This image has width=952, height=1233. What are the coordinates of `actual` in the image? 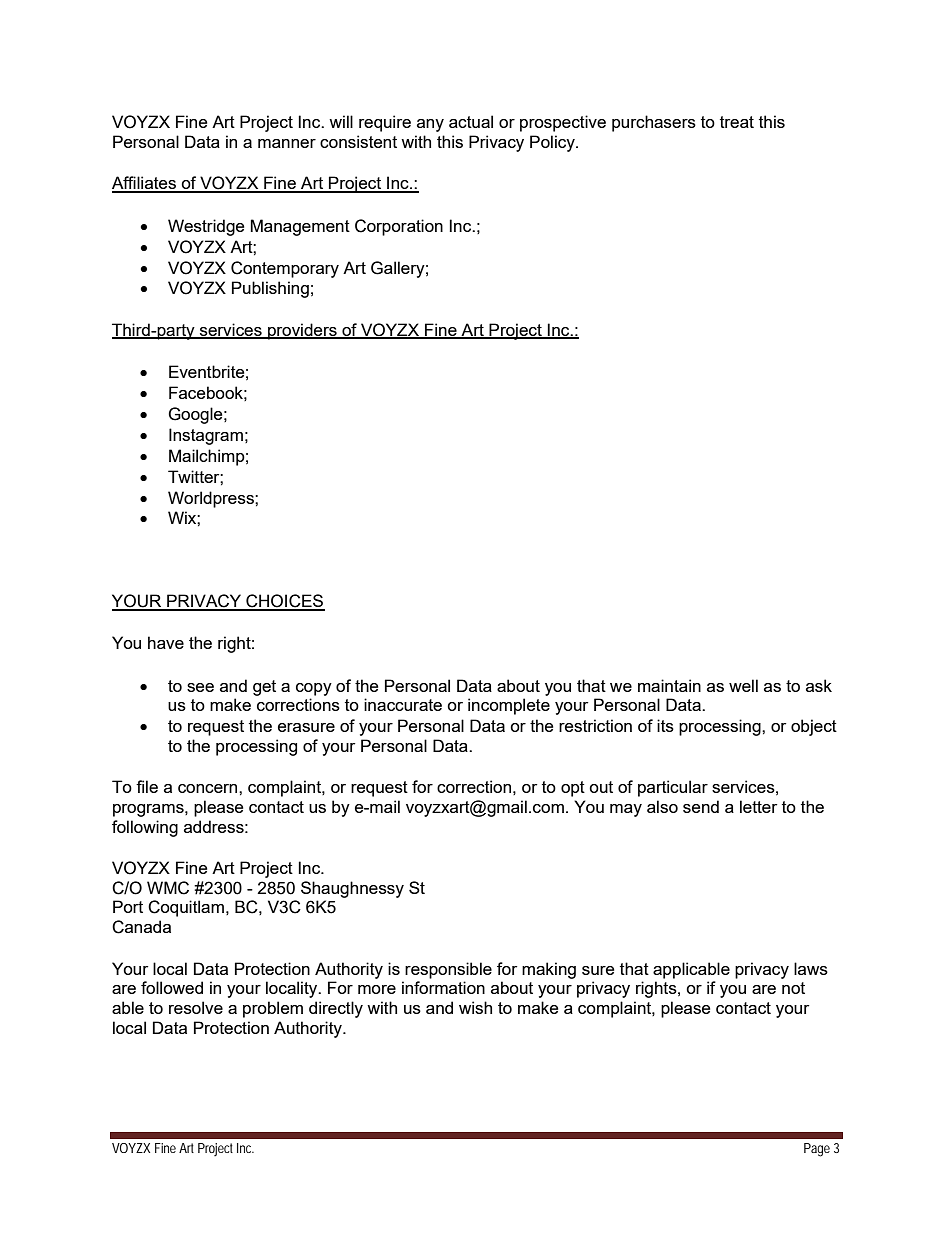 It's located at (471, 121).
